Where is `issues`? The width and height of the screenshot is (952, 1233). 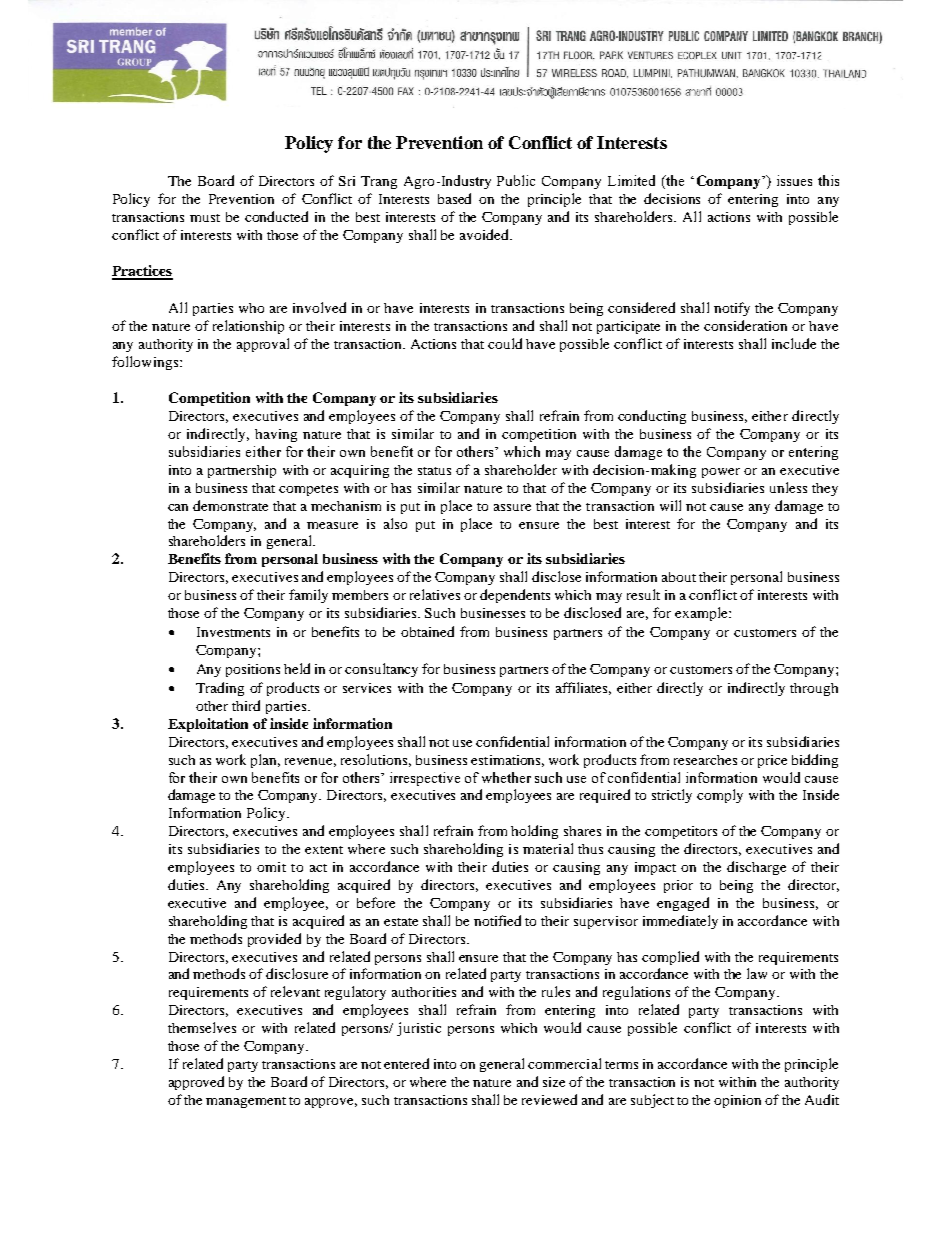
issues is located at coordinates (794, 180).
